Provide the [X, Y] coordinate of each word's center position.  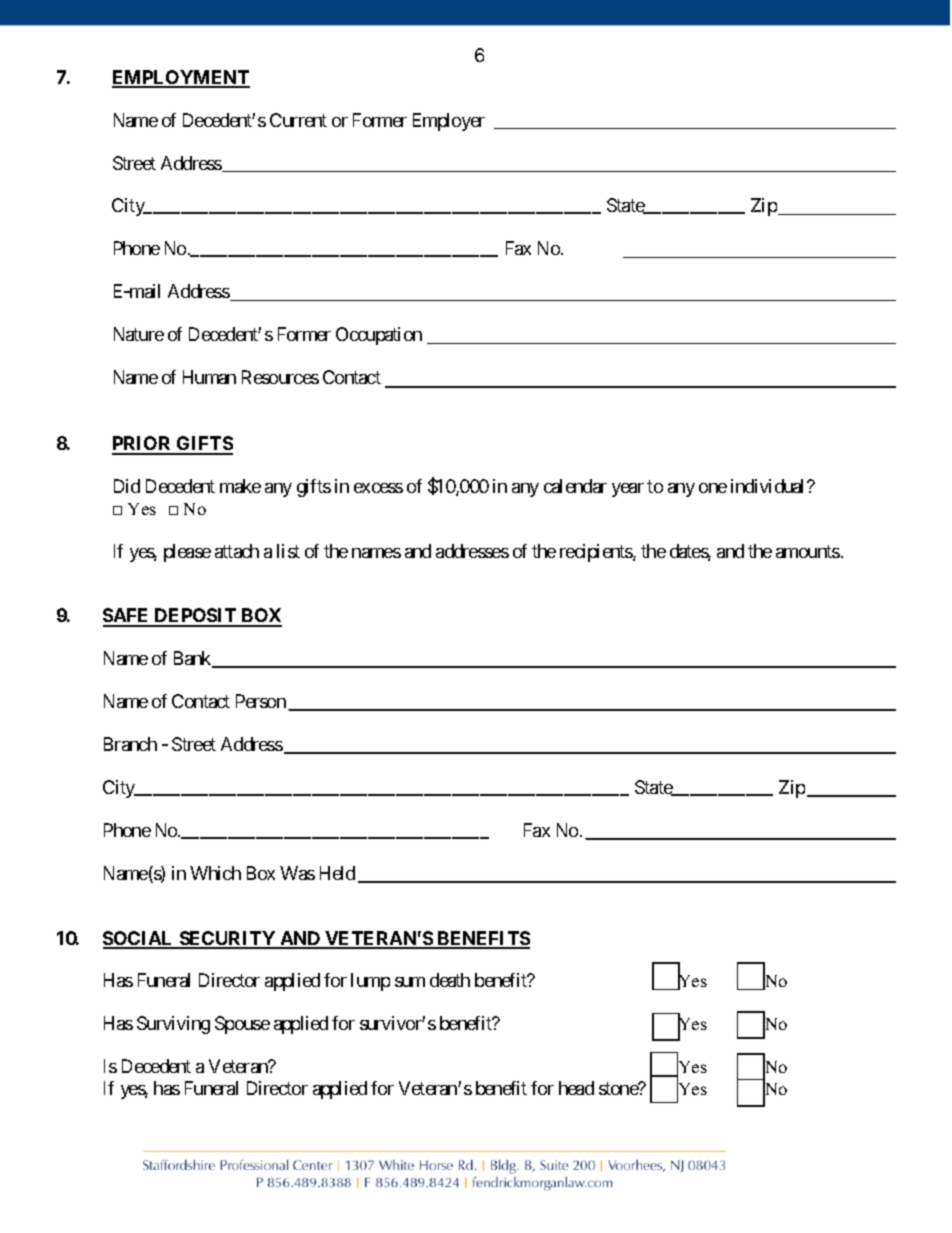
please [187, 553]
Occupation [379, 336]
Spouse [242, 1025]
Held [337, 873]
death [450, 980]
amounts [808, 551]
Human [209, 377]
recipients [597, 553]
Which [215, 873]
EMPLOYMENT [181, 78]
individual [769, 486]
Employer [449, 122]
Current [298, 120]
